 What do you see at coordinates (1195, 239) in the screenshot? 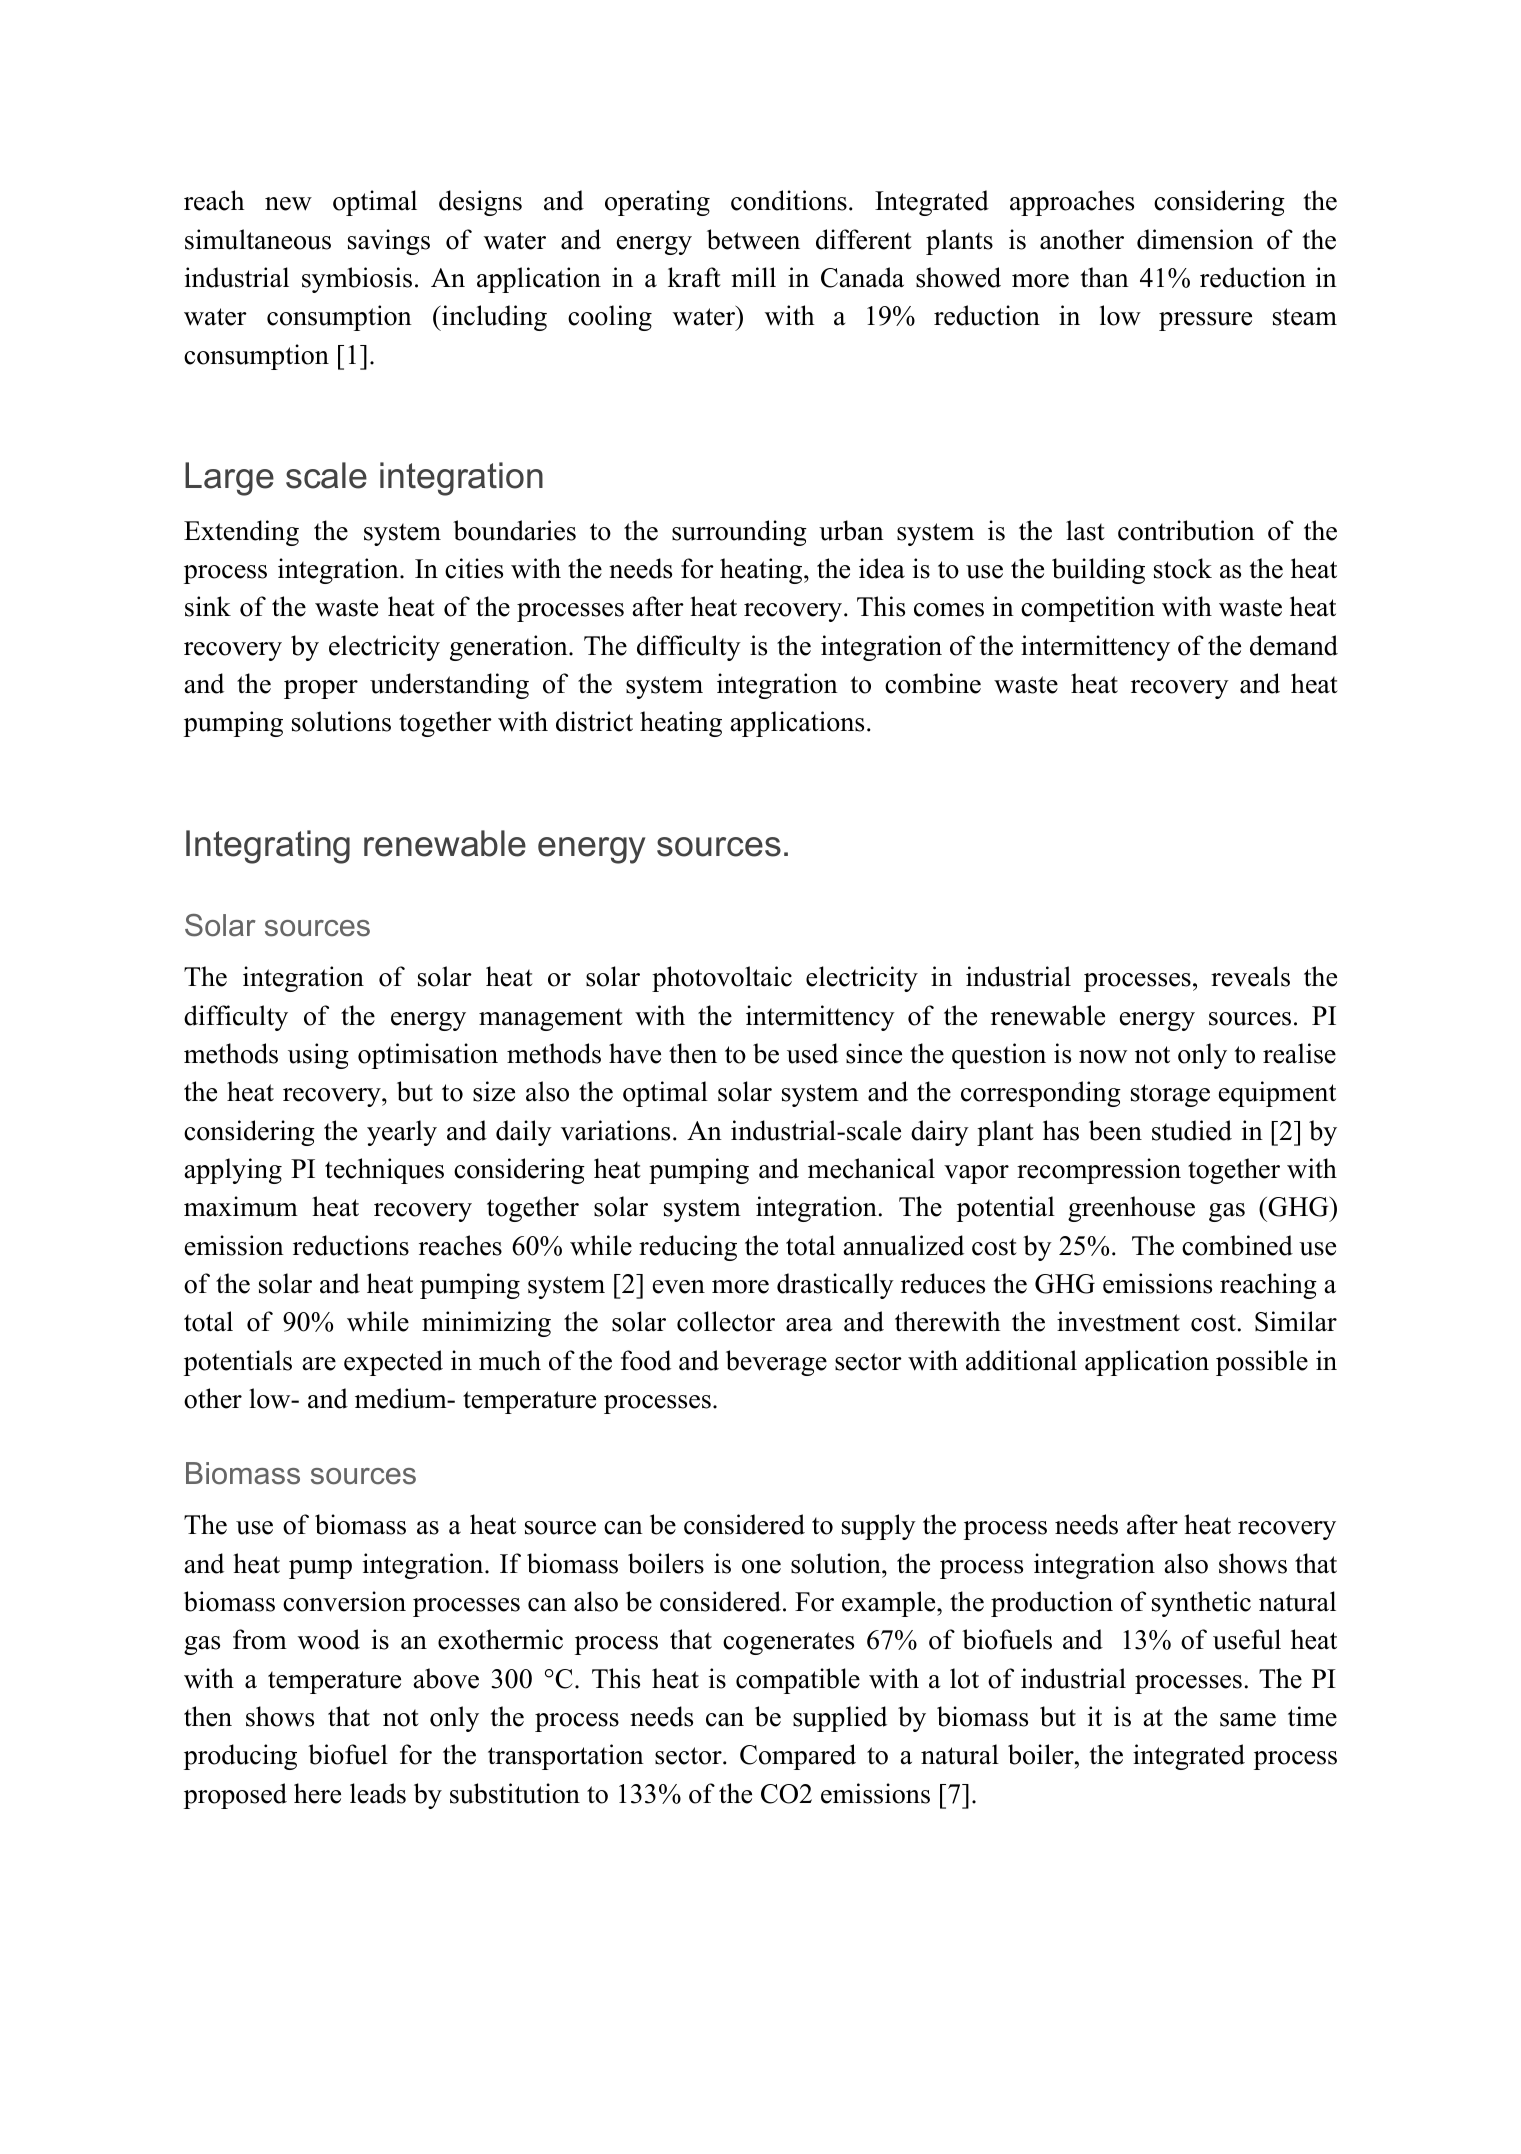
I see `dimension` at bounding box center [1195, 239].
